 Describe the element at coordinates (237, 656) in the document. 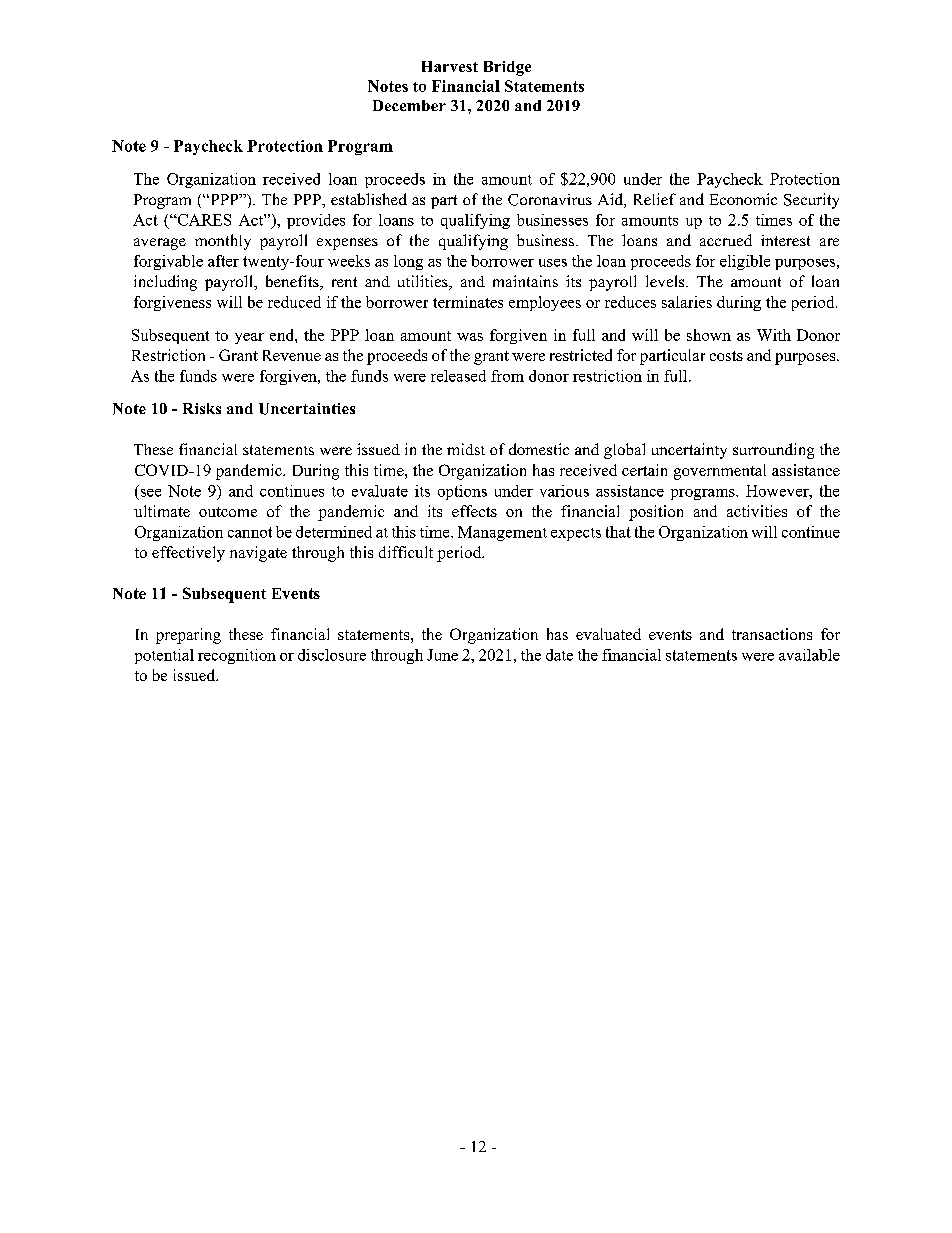

I see `recognition` at that location.
